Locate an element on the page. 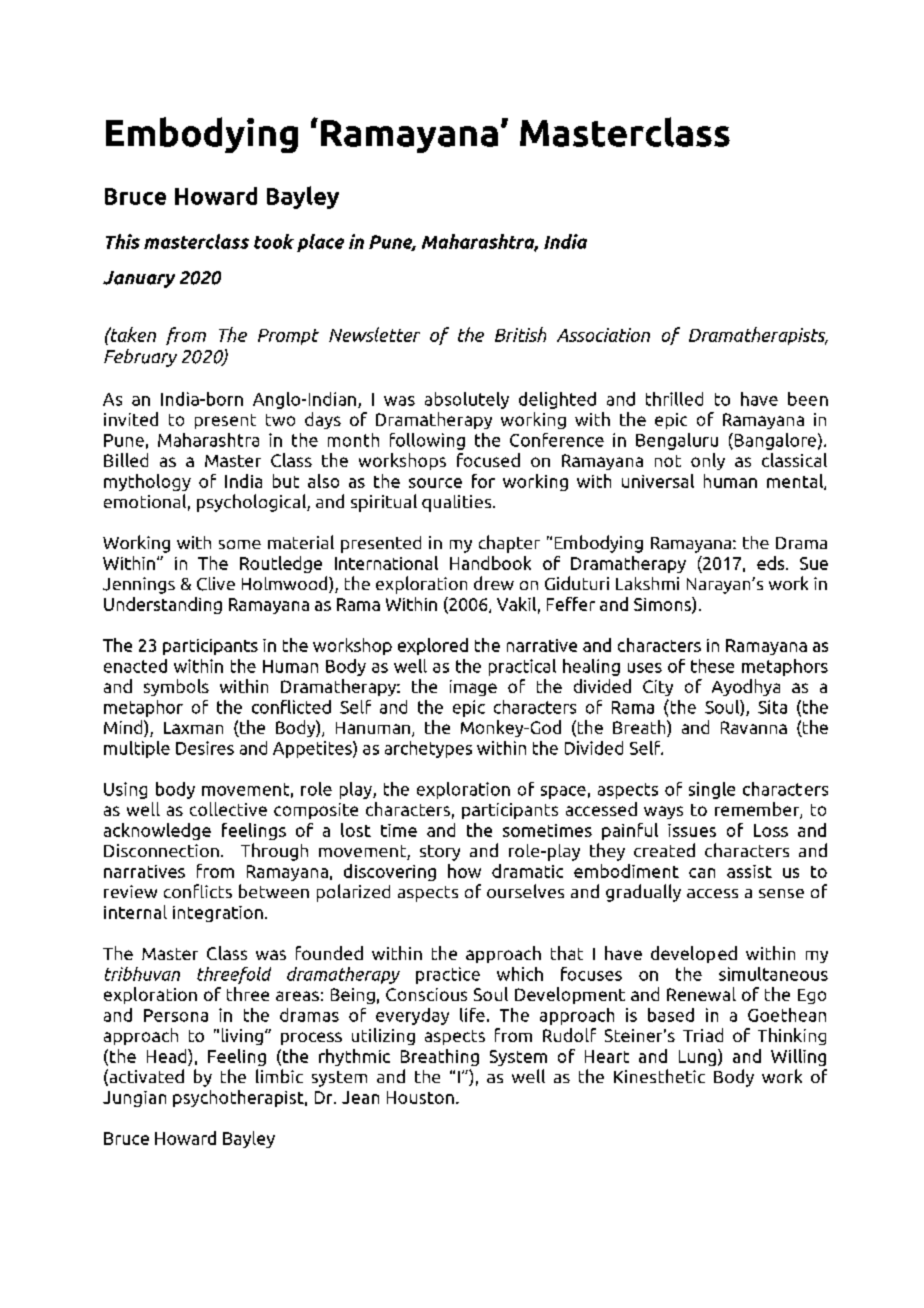  British is located at coordinates (520, 334).
